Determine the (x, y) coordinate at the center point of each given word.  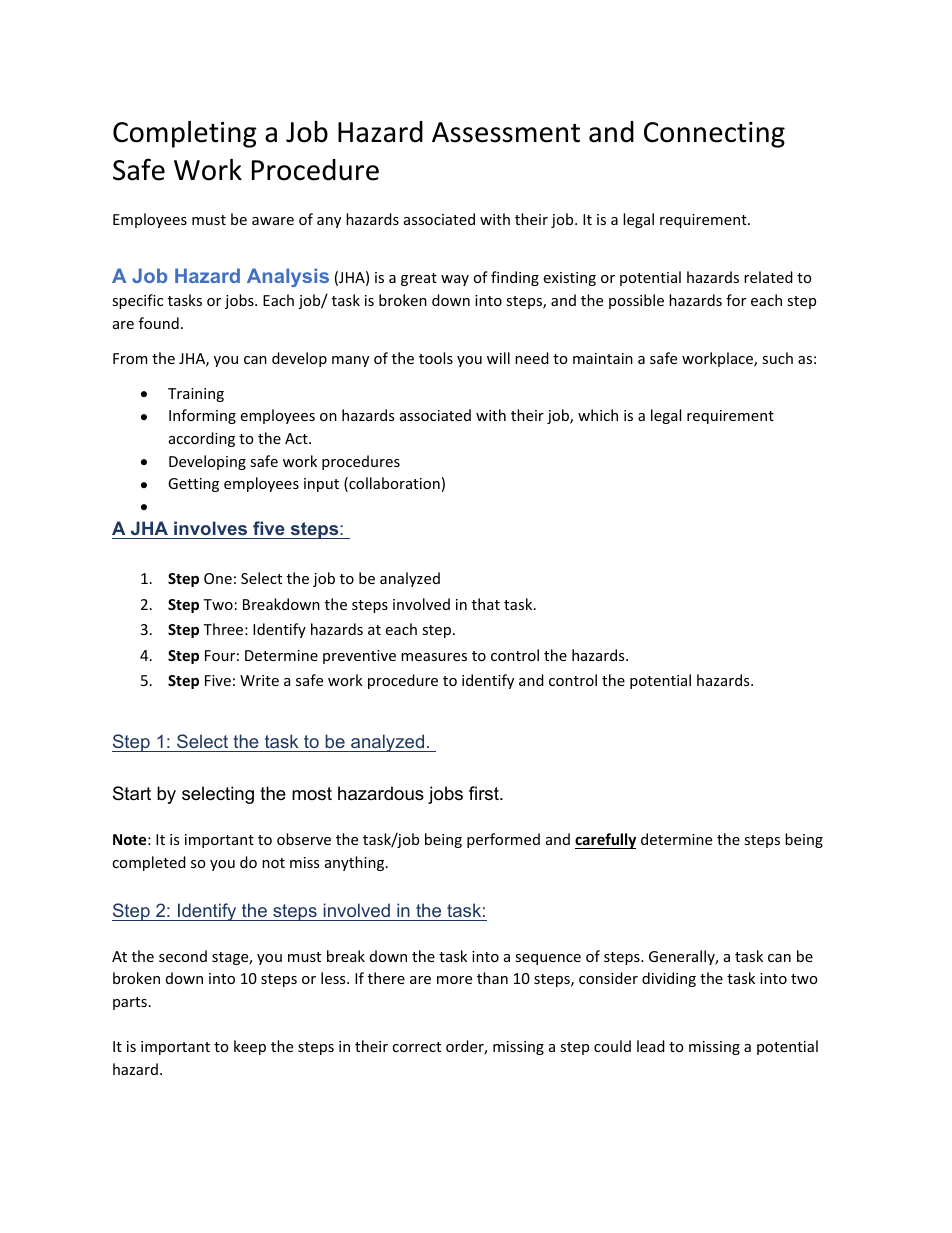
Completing (185, 134)
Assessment (506, 132)
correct (416, 1047)
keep (250, 1047)
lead (651, 1046)
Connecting (714, 135)
